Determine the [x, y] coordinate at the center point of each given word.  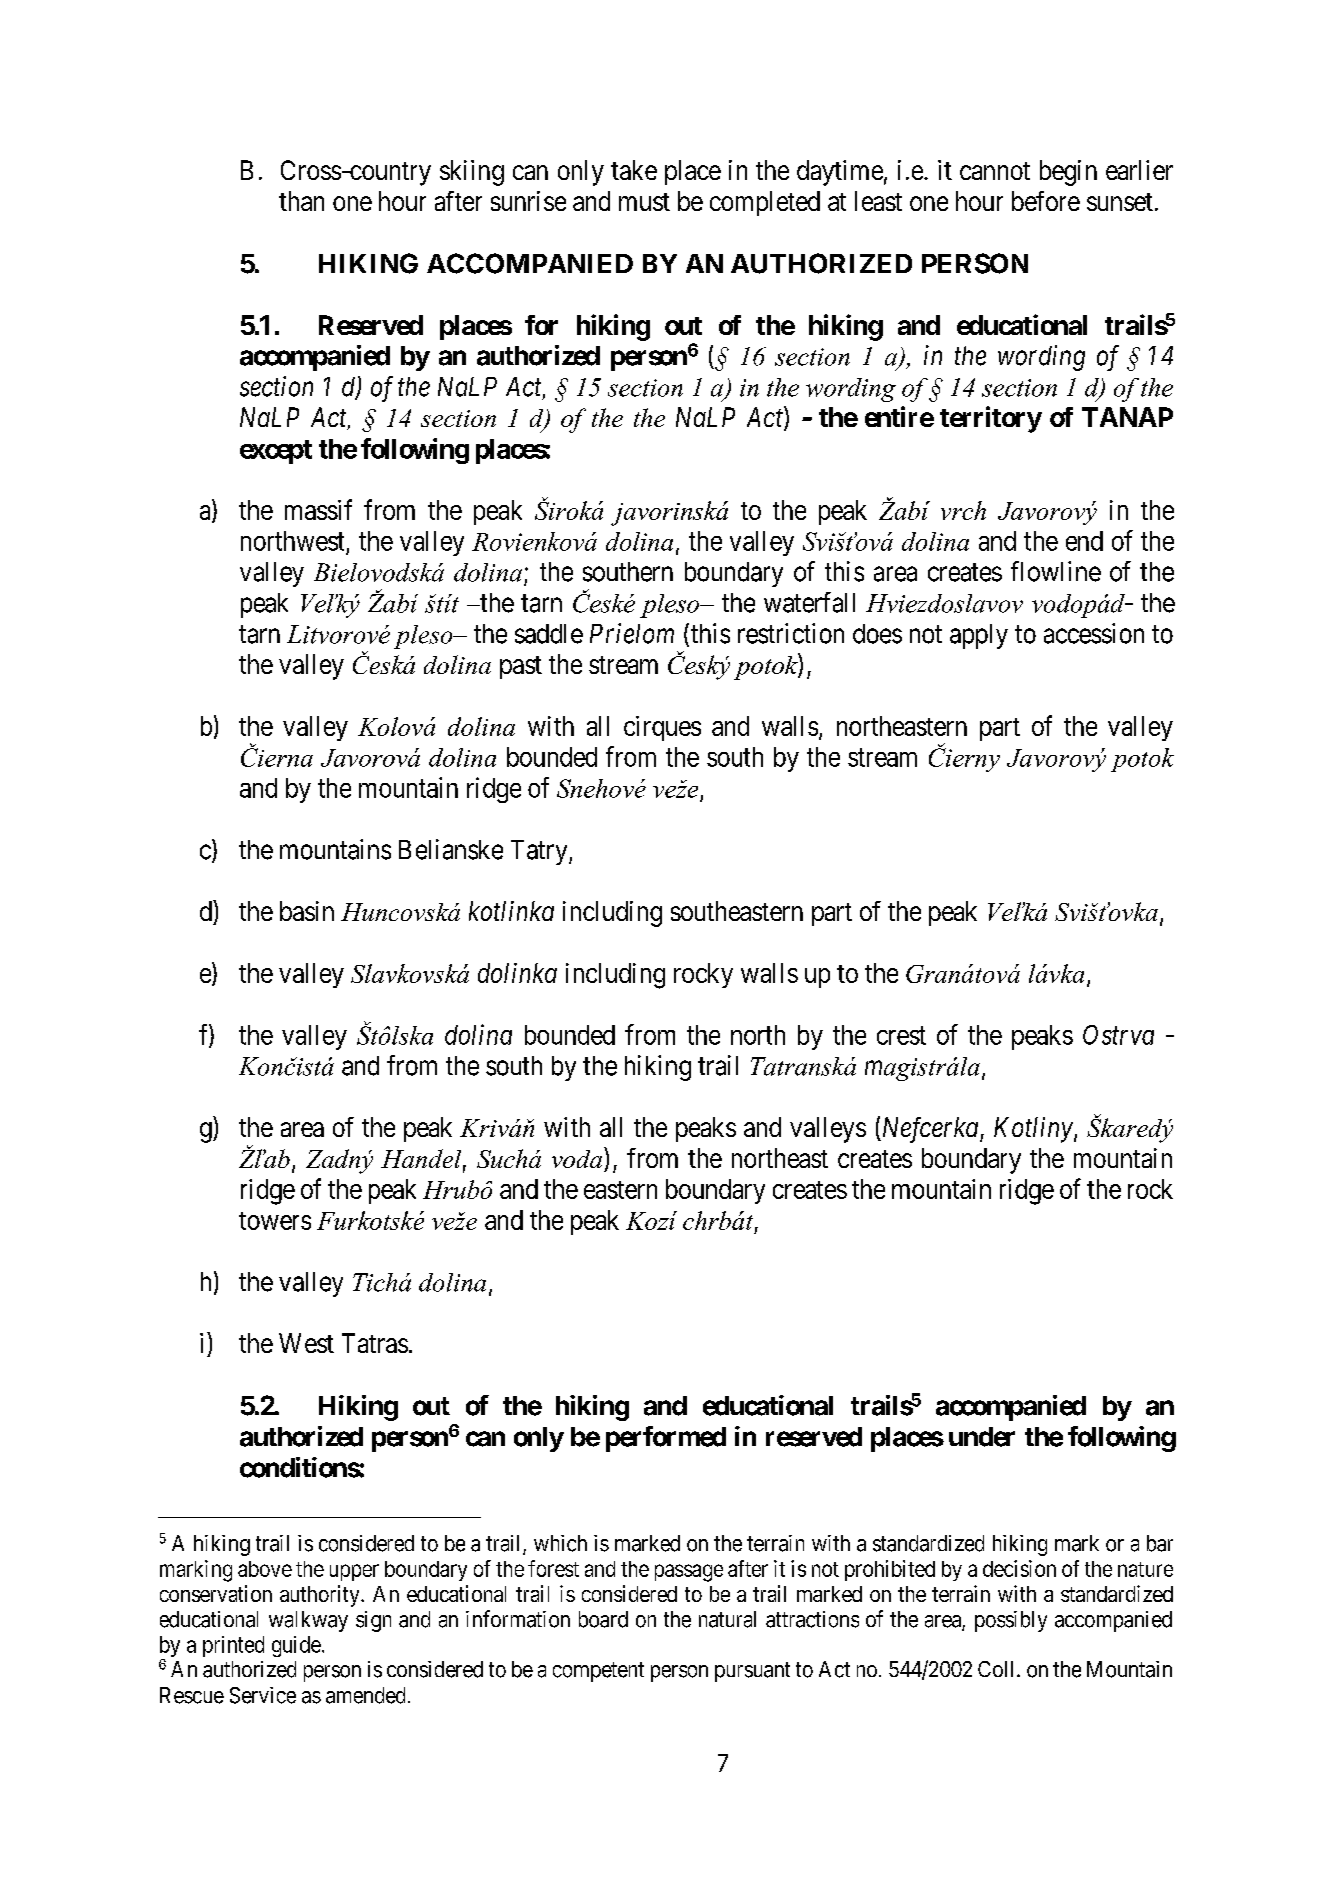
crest [901, 1035]
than [301, 201]
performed [666, 1439]
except [276, 452]
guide [296, 1646]
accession [1094, 633]
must [644, 202]
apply [979, 636]
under [982, 1437]
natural [727, 1619]
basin [307, 911]
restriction [791, 633]
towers [275, 1221]
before [1046, 201]
